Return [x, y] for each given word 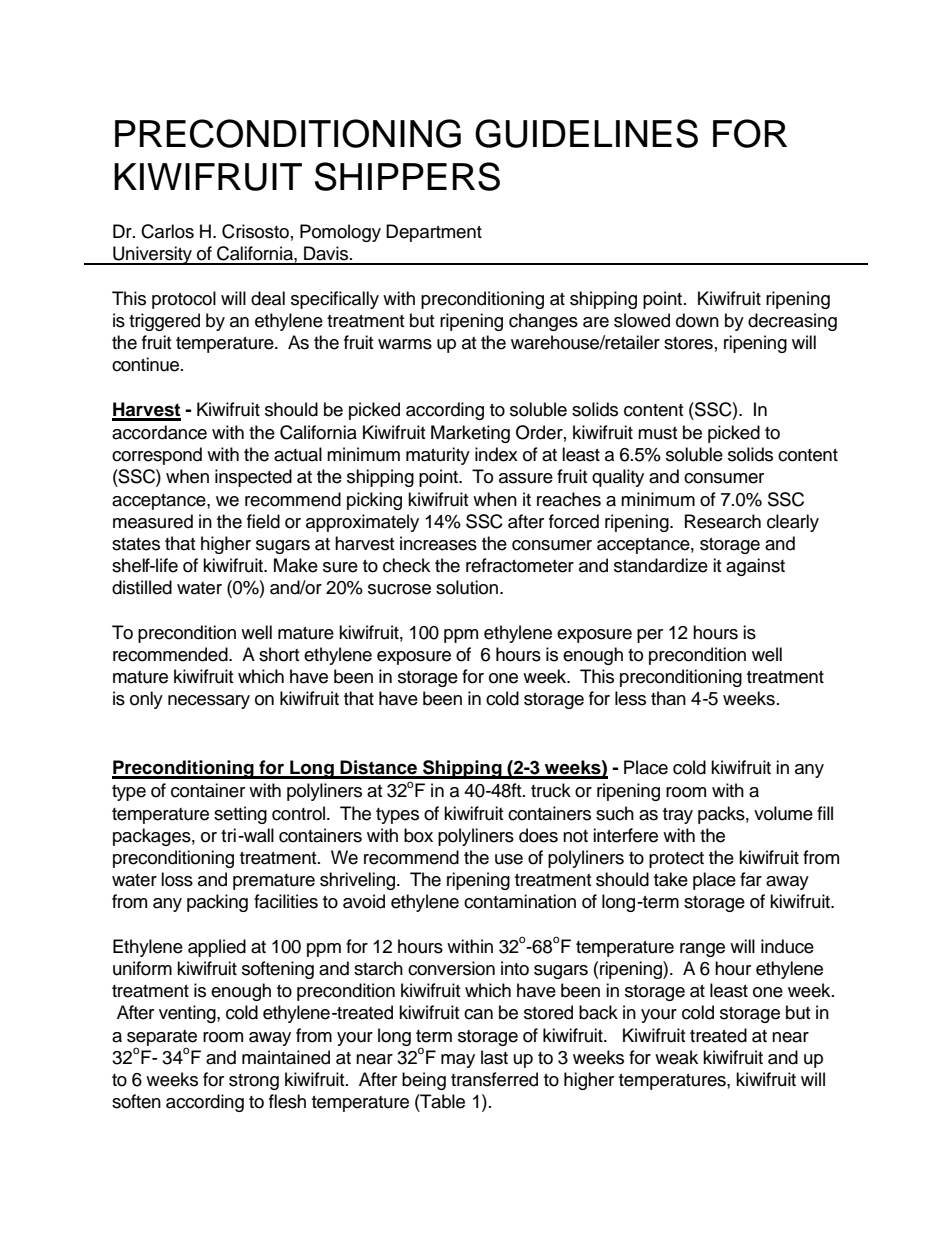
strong [254, 1082]
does [538, 835]
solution [467, 587]
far [751, 879]
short [279, 654]
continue [147, 364]
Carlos [167, 231]
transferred [494, 1079]
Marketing [470, 434]
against [755, 567]
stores [688, 343]
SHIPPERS [407, 176]
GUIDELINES [586, 133]
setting [240, 815]
